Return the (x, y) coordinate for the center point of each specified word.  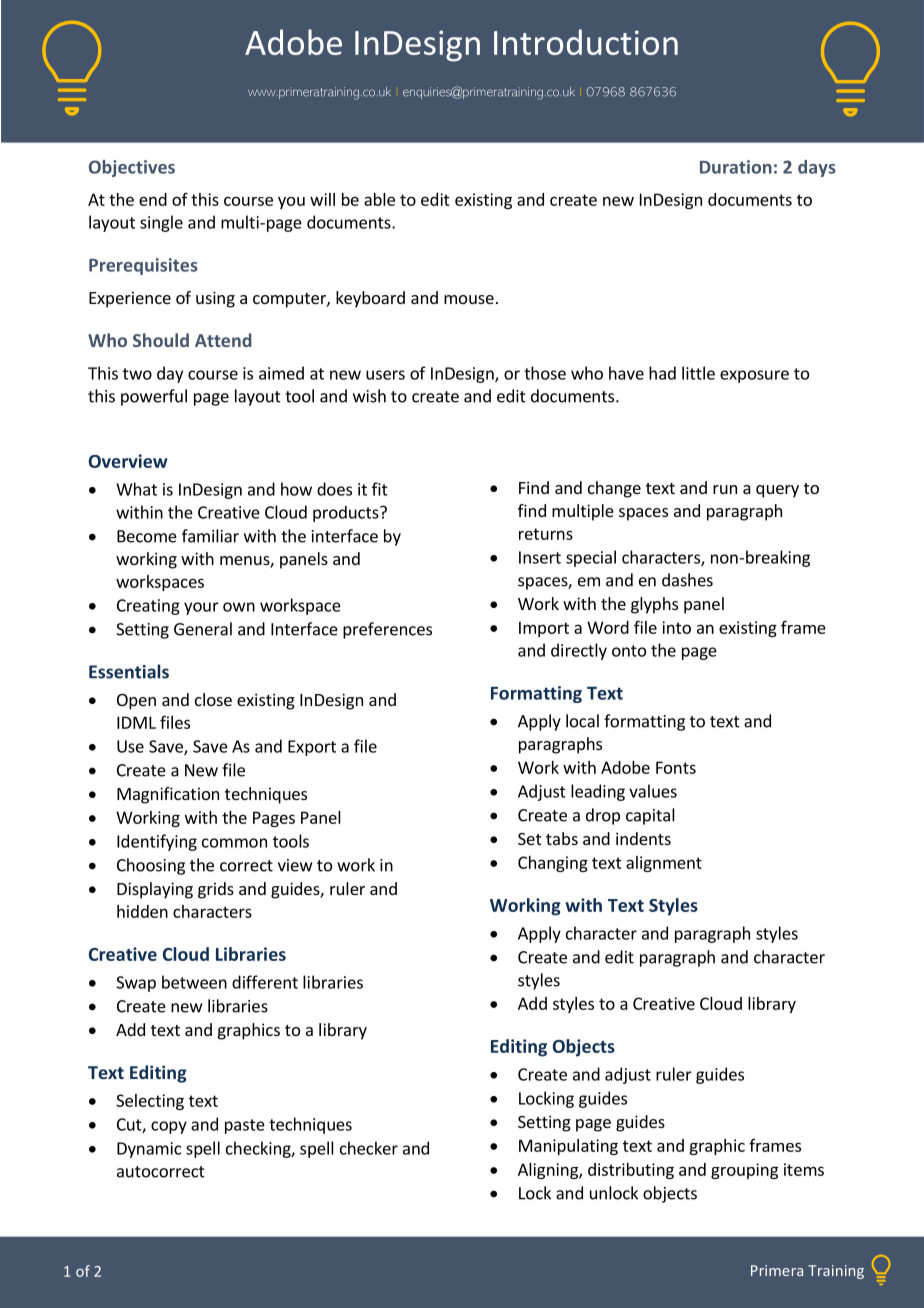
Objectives (132, 168)
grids (216, 890)
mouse (469, 299)
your (201, 608)
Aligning (549, 1171)
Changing (553, 864)
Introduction (586, 42)
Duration (736, 167)
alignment (664, 864)
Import (544, 629)
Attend (223, 340)
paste (245, 1126)
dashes (687, 580)
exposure (754, 376)
